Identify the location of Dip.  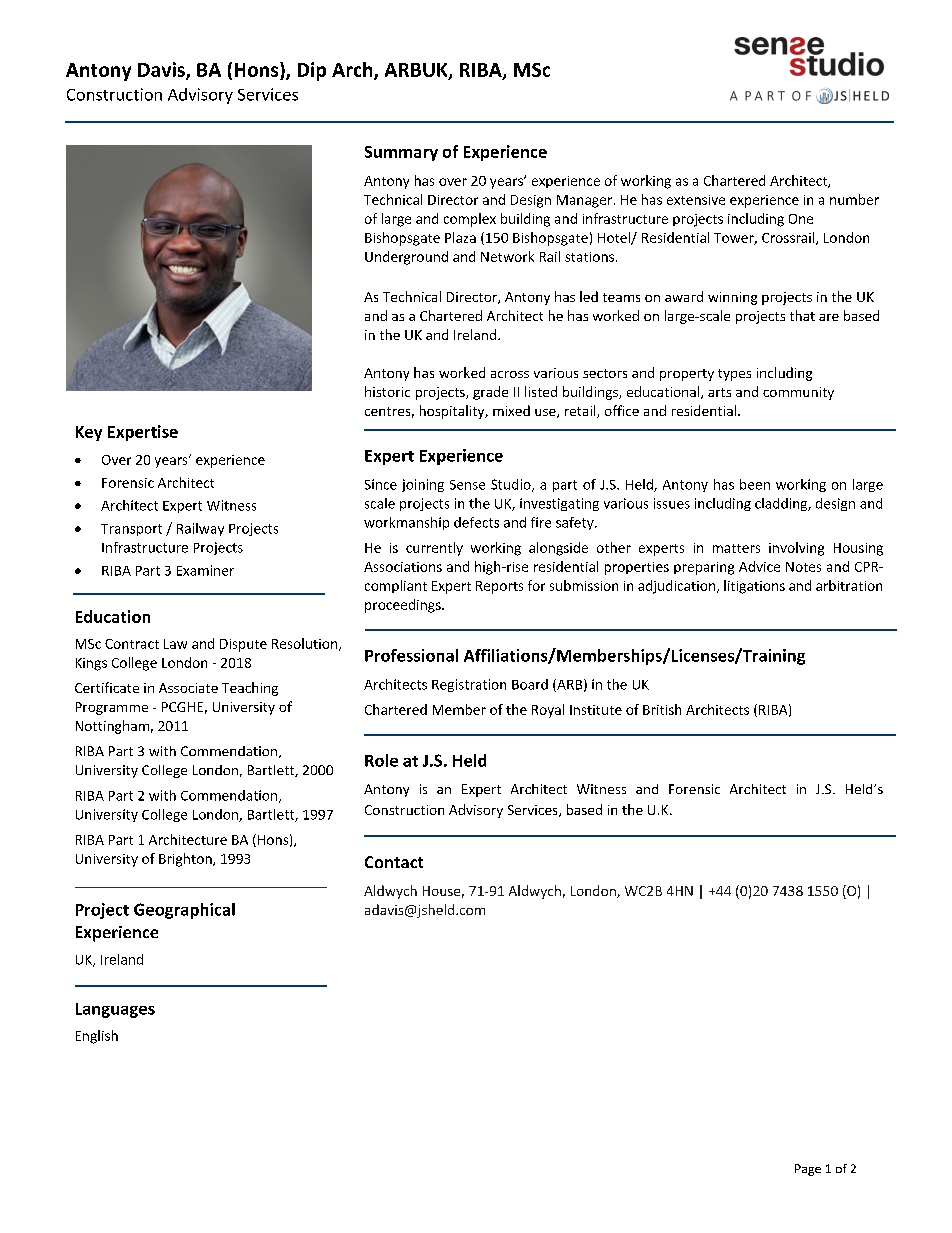
(312, 71).
